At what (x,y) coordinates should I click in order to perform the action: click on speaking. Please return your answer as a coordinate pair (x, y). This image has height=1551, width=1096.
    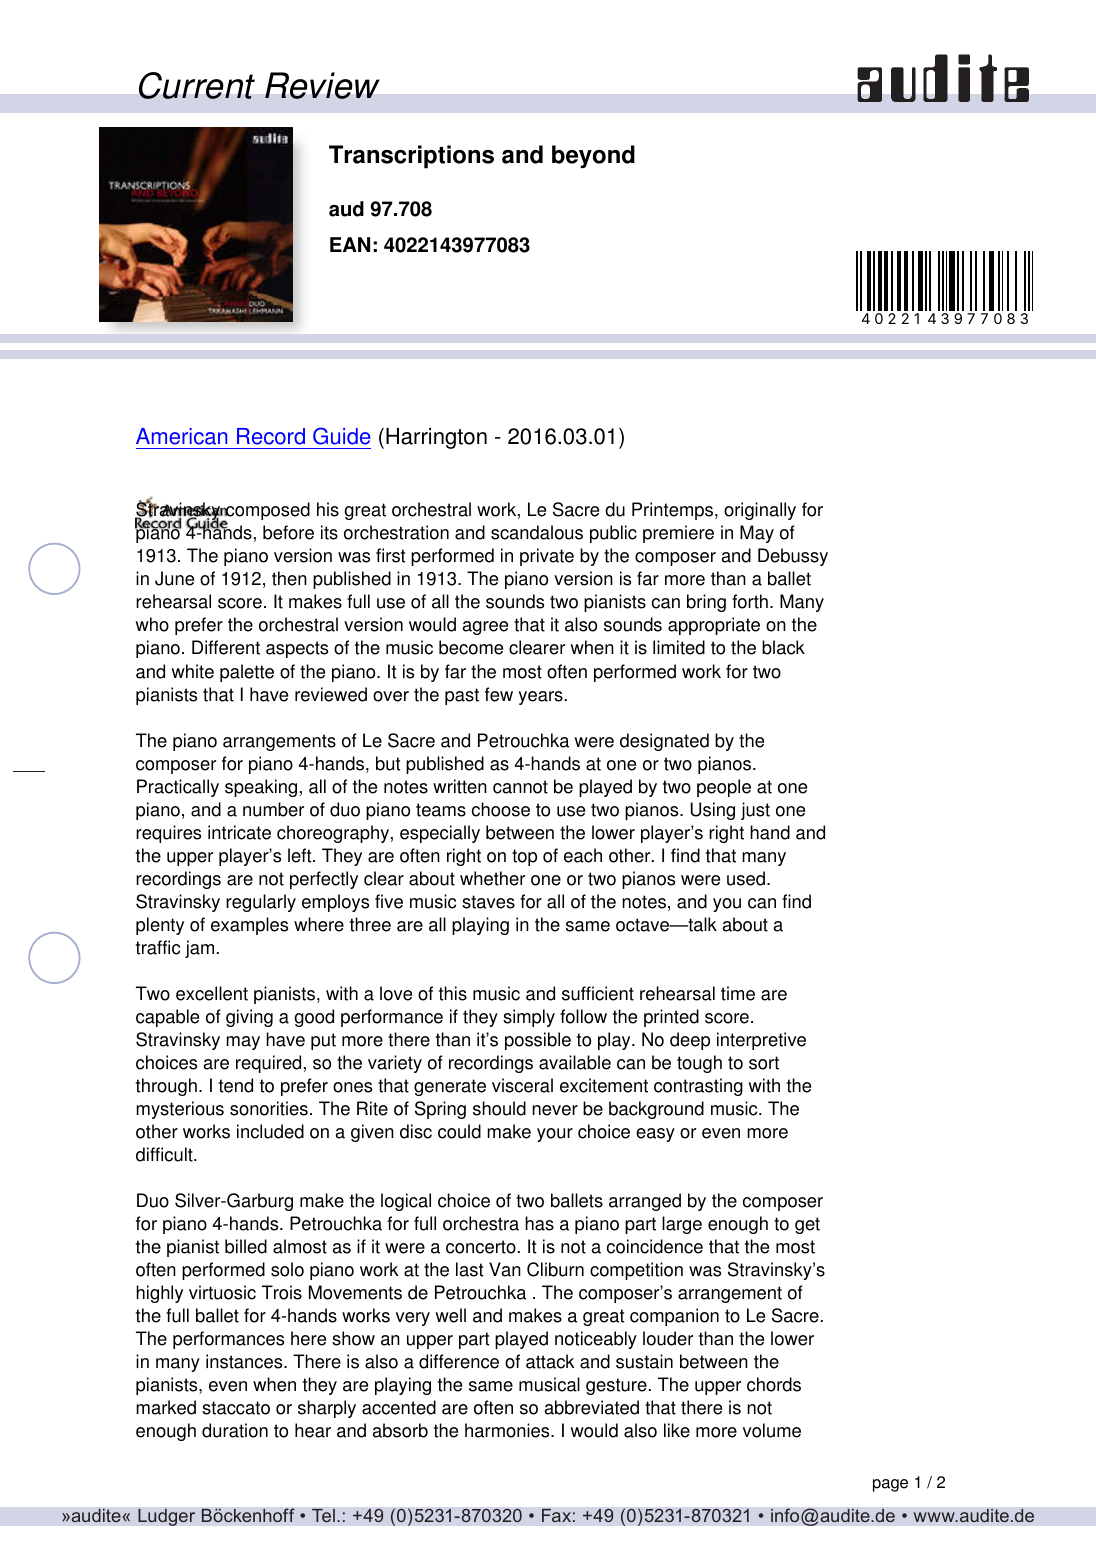
    Looking at the image, I should click on (261, 788).
